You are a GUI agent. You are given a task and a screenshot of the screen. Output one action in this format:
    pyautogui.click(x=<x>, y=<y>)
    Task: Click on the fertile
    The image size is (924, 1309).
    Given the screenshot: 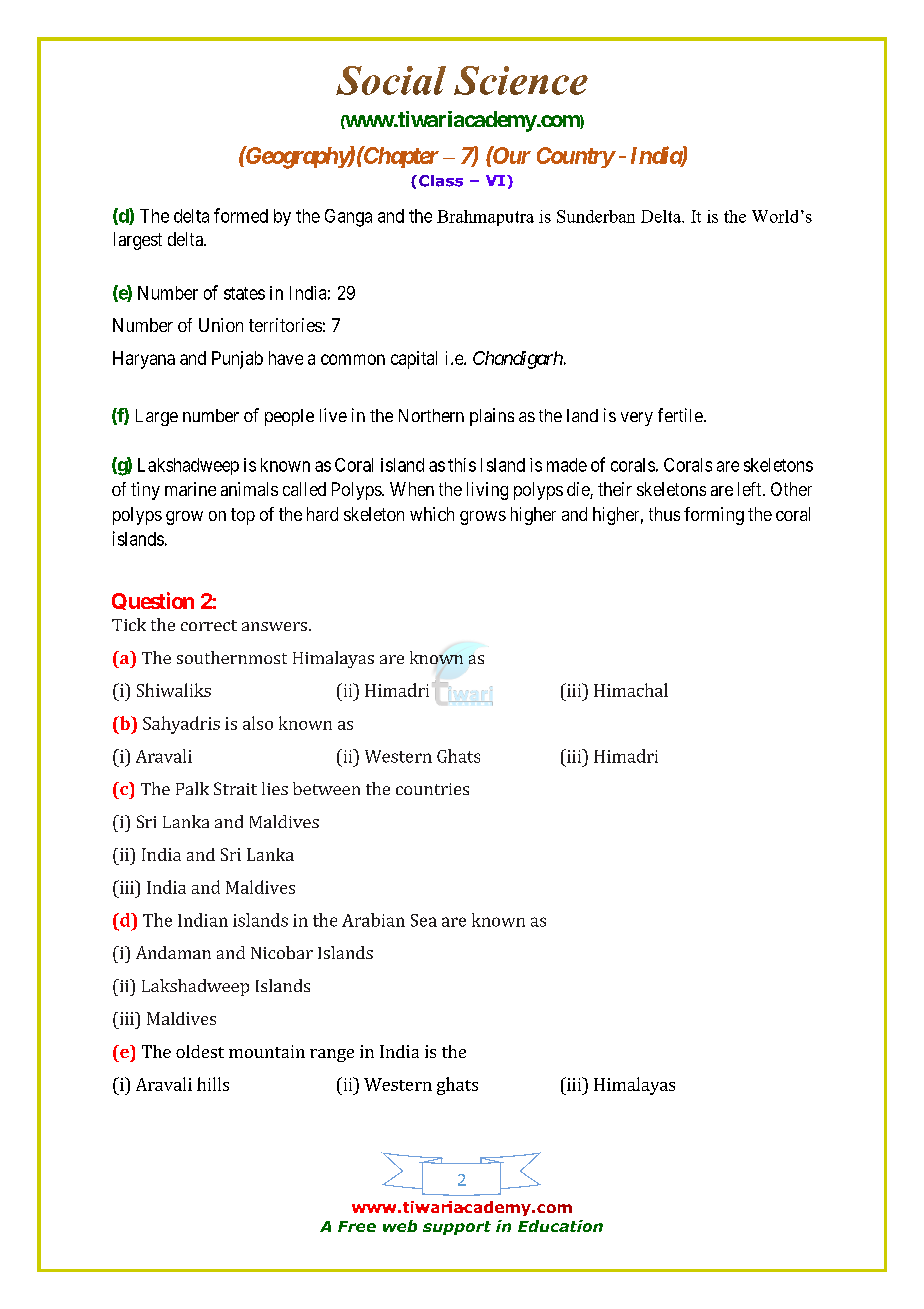 What is the action you would take?
    pyautogui.click(x=680, y=415)
